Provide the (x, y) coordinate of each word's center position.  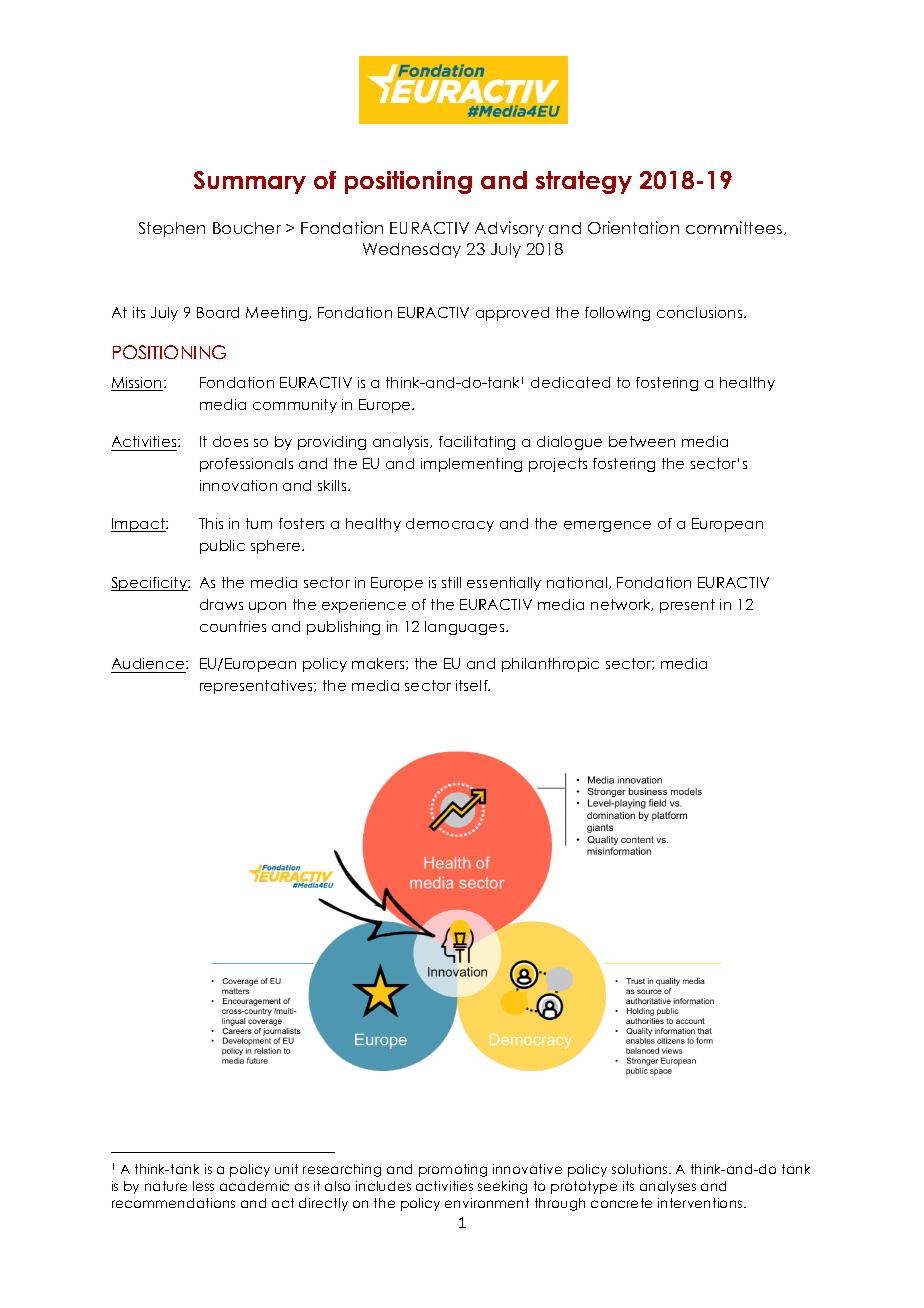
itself (473, 685)
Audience (149, 663)
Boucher (247, 228)
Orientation (633, 227)
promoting (453, 1170)
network (622, 605)
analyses (668, 1187)
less (203, 1186)
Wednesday (412, 250)
